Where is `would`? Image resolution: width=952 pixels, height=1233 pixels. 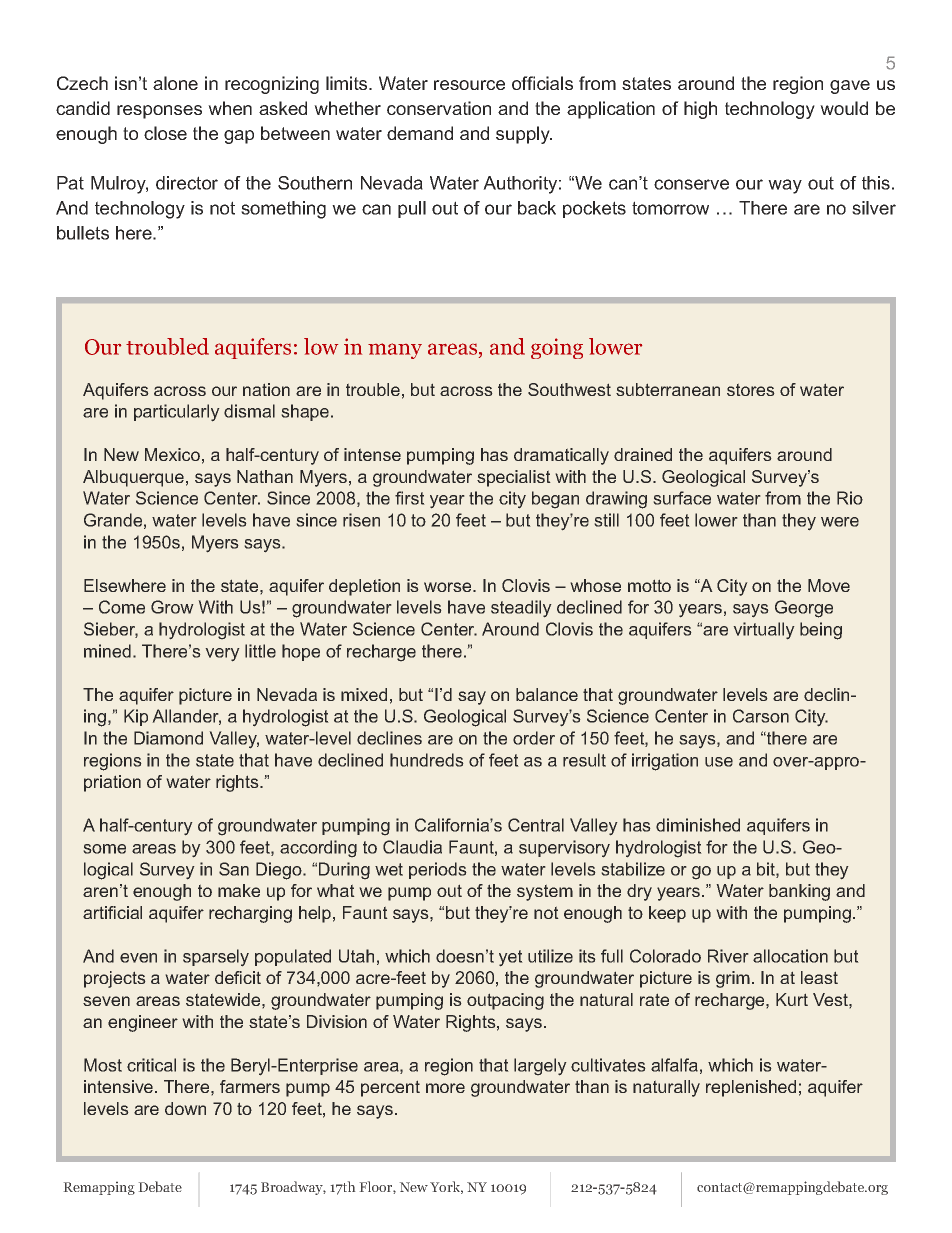 would is located at coordinates (844, 108).
